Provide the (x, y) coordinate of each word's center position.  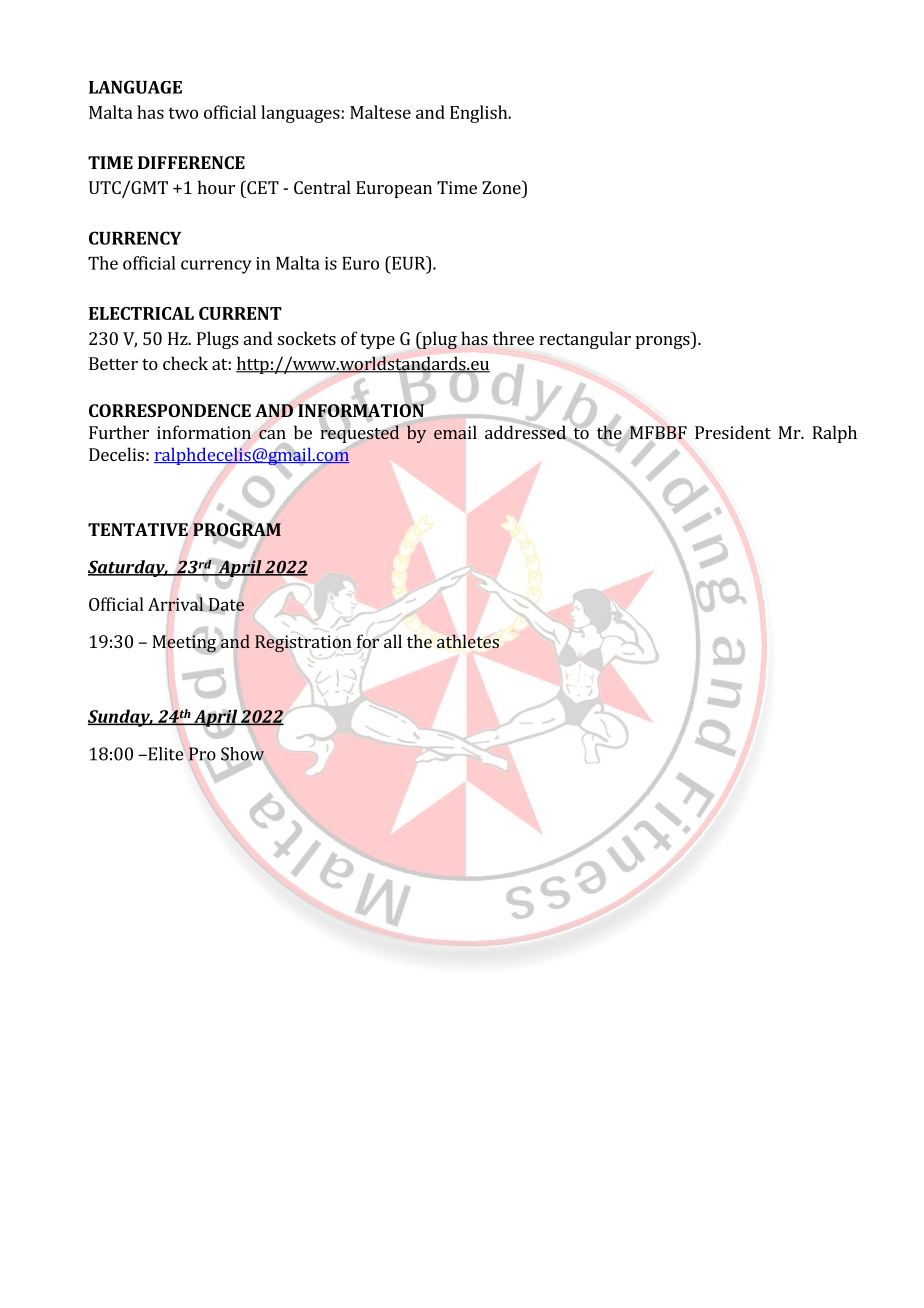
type (377, 341)
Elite (165, 753)
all (393, 641)
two (183, 113)
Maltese (380, 112)
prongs (664, 342)
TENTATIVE (139, 530)
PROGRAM (237, 530)
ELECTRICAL (141, 313)
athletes (468, 641)
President (733, 432)
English (480, 114)
